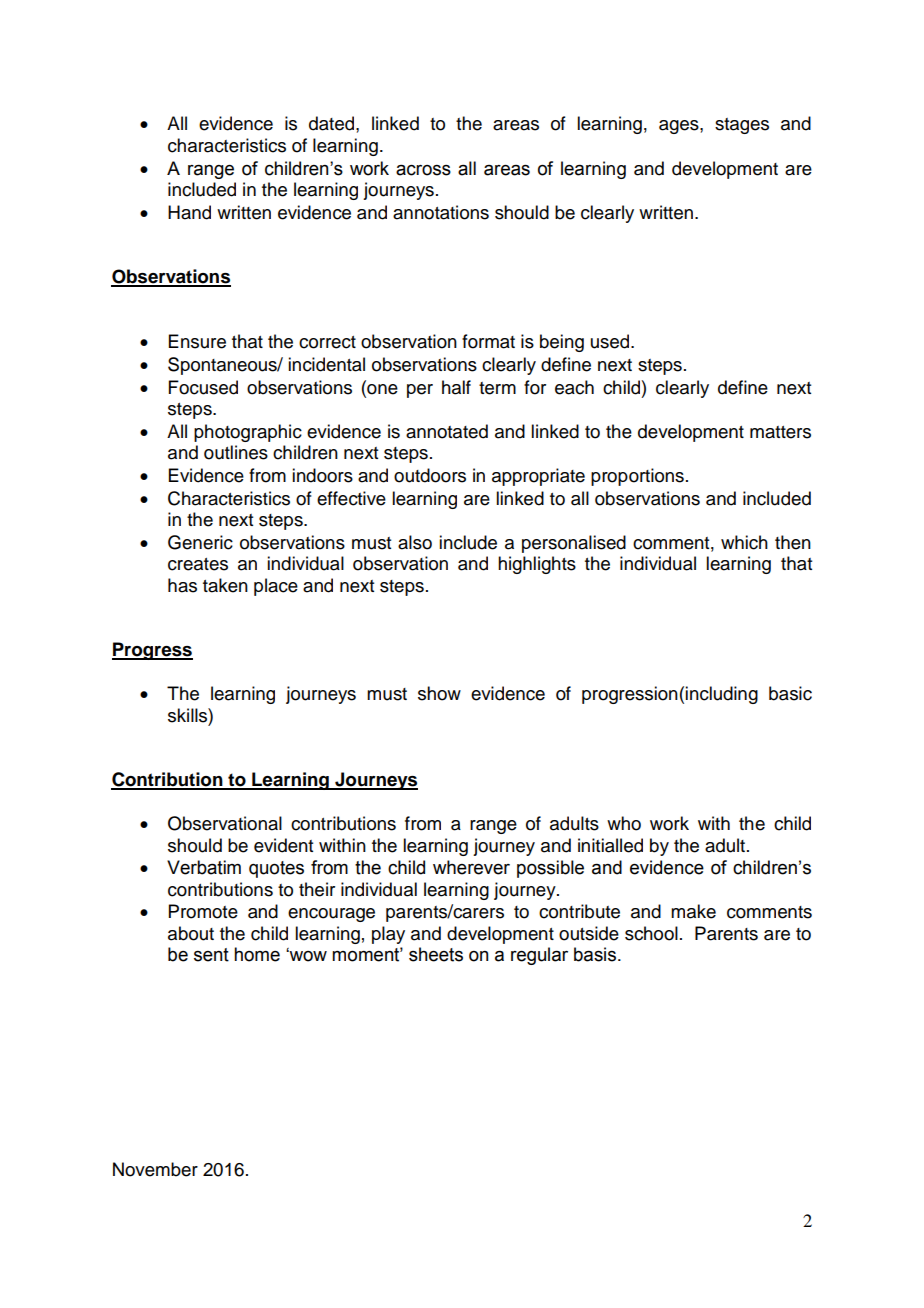 This screenshot has height=1308, width=924. Describe the element at coordinates (439, 693) in the screenshot. I see `show` at that location.
